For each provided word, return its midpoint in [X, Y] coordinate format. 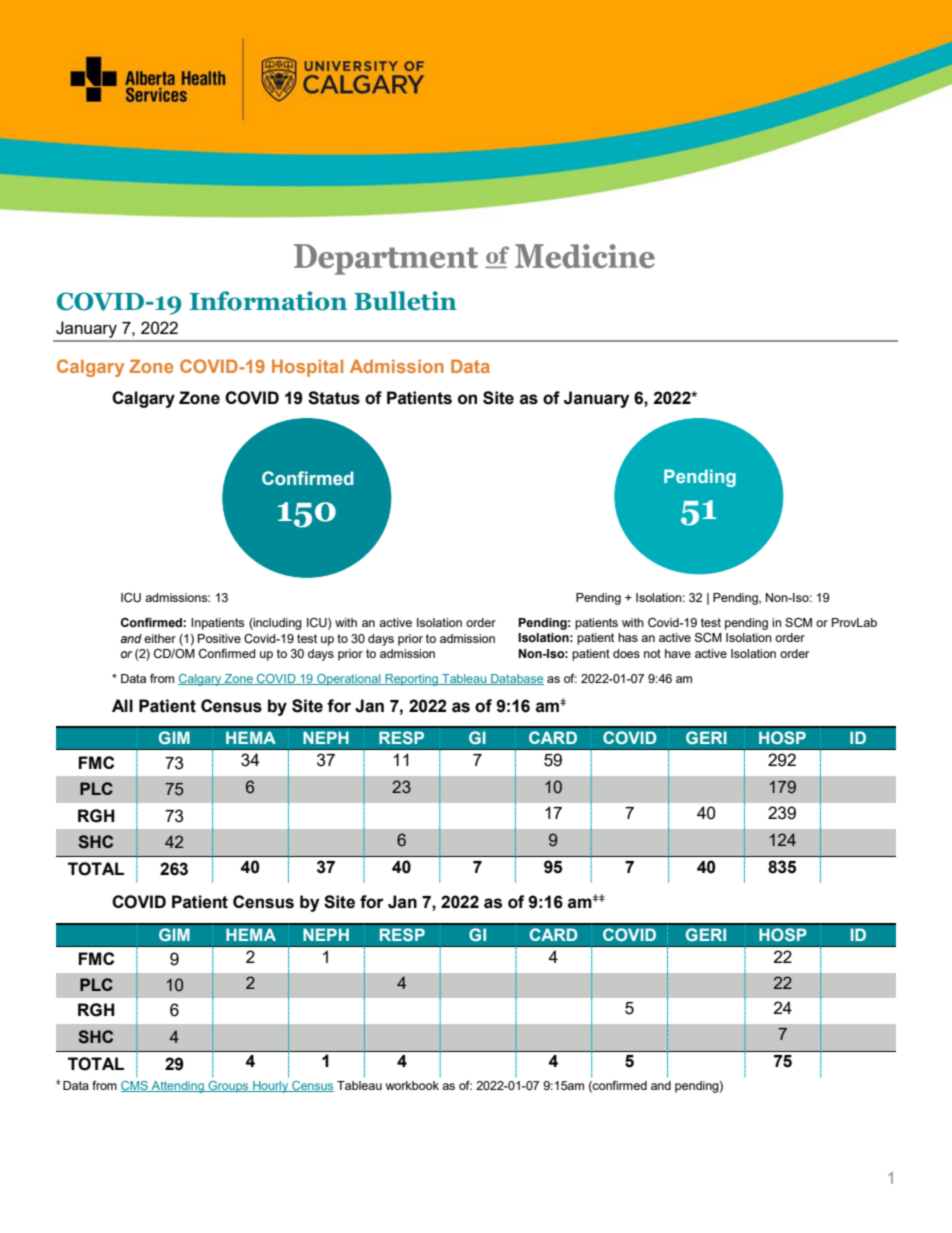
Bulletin [405, 301]
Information [268, 301]
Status [334, 398]
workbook [412, 1085]
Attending [177, 1087]
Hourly [271, 1087]
